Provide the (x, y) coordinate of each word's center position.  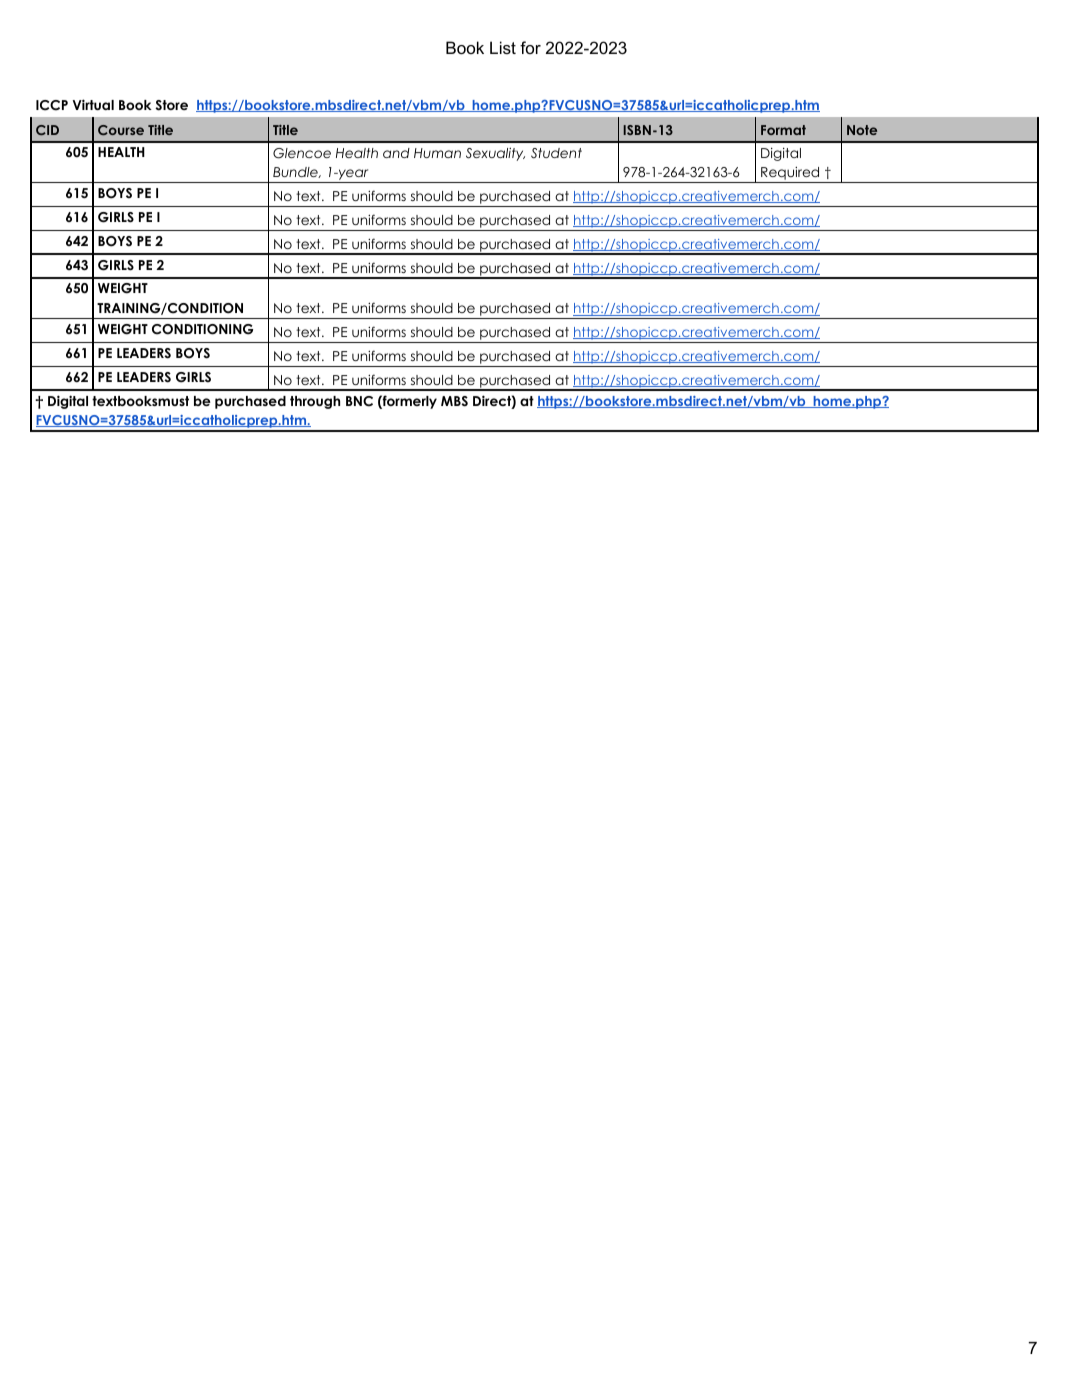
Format (783, 130)
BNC (359, 401)
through (315, 402)
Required (790, 175)
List (503, 47)
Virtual (93, 104)
